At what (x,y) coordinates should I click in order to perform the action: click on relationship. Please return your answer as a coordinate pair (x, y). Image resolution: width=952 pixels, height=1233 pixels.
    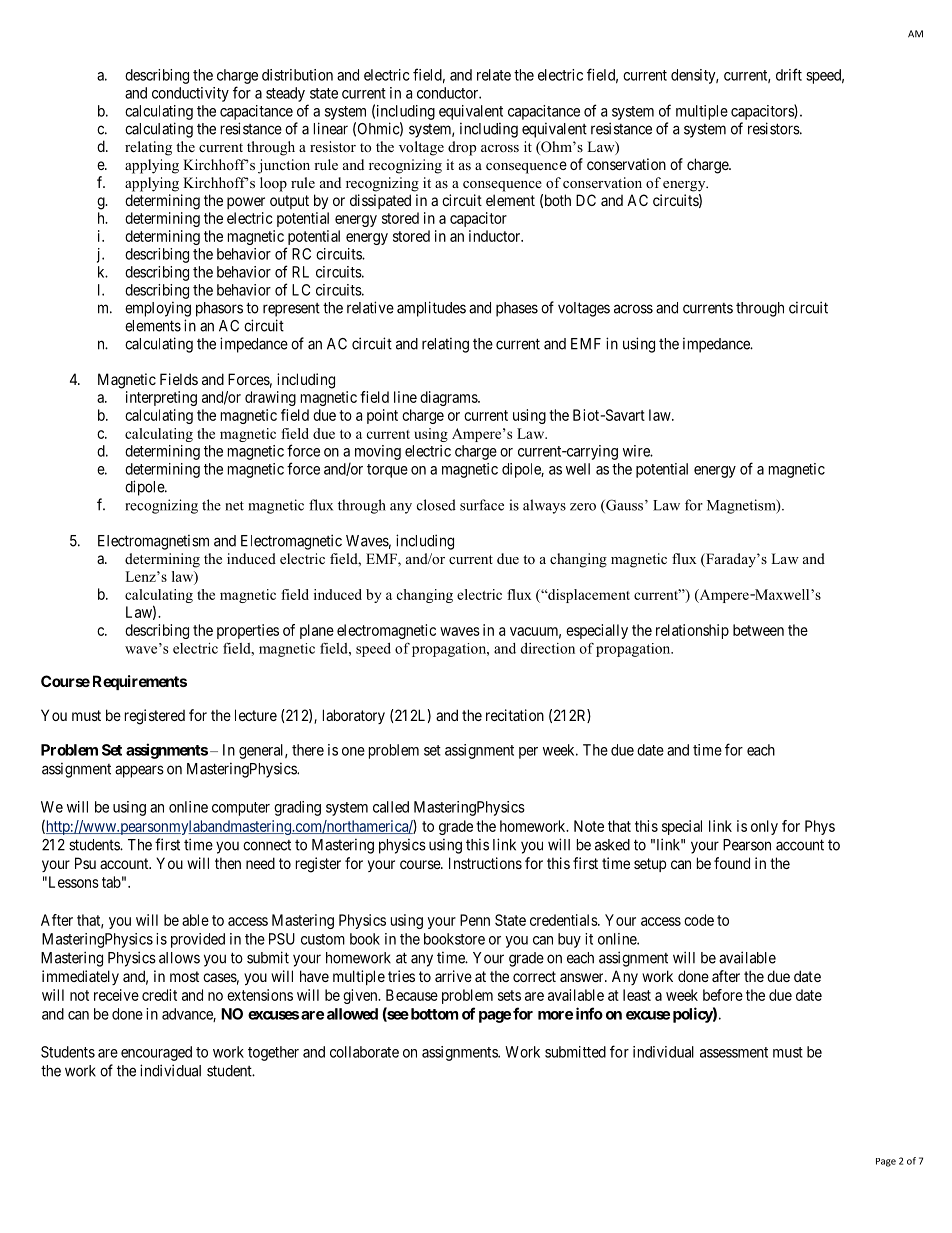
    Looking at the image, I should click on (692, 631).
